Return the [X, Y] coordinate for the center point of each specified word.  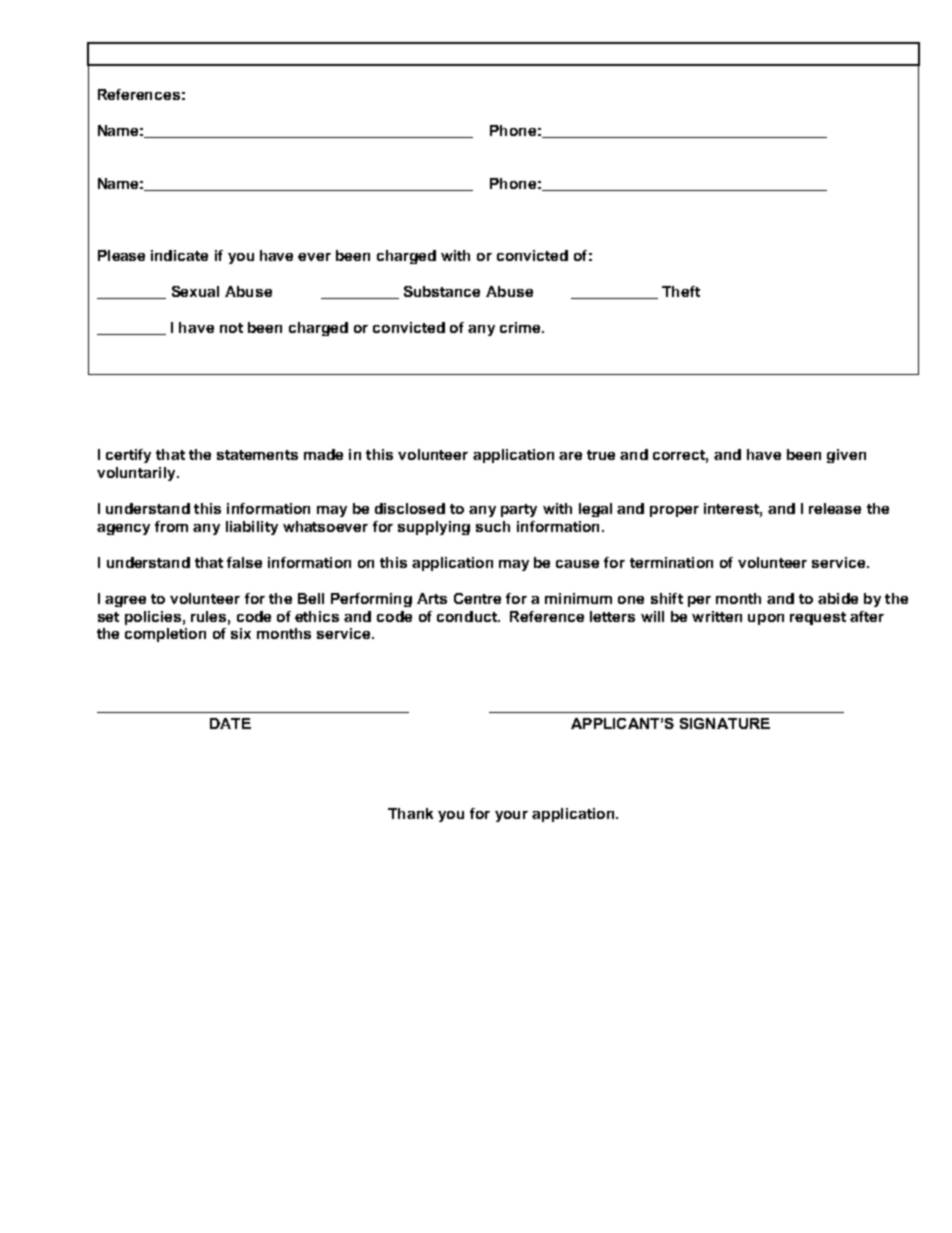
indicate [179, 255]
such [493, 526]
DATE [230, 723]
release [835, 508]
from [171, 526]
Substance [442, 291]
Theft [681, 291]
